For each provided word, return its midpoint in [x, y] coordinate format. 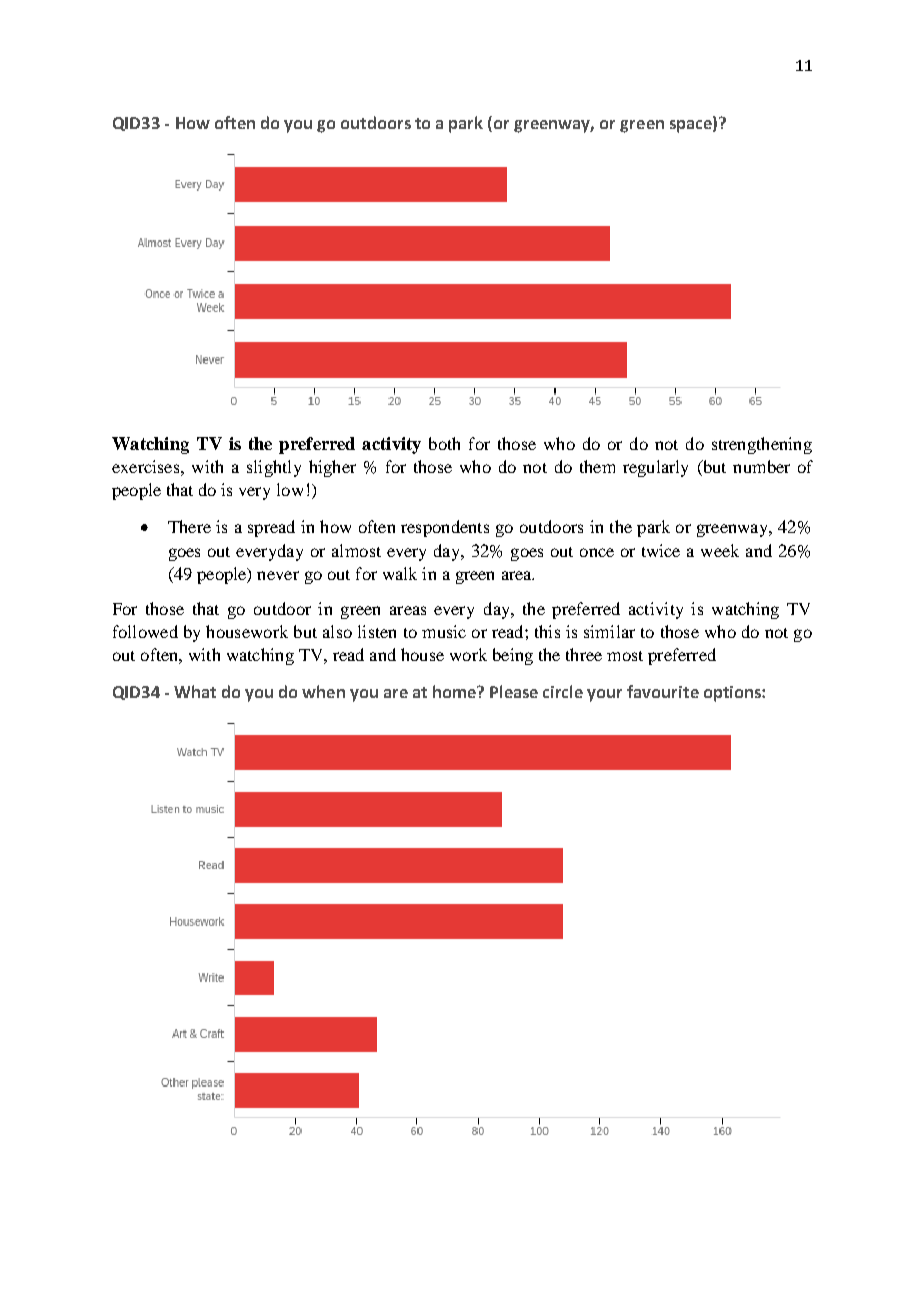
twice [661, 550]
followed [145, 631]
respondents [445, 528]
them [597, 466]
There [189, 526]
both [444, 443]
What [195, 691]
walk [400, 573]
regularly [655, 468]
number [761, 466]
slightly [274, 468]
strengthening [762, 445]
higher [332, 468]
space [692, 126]
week [720, 550]
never [278, 575]
